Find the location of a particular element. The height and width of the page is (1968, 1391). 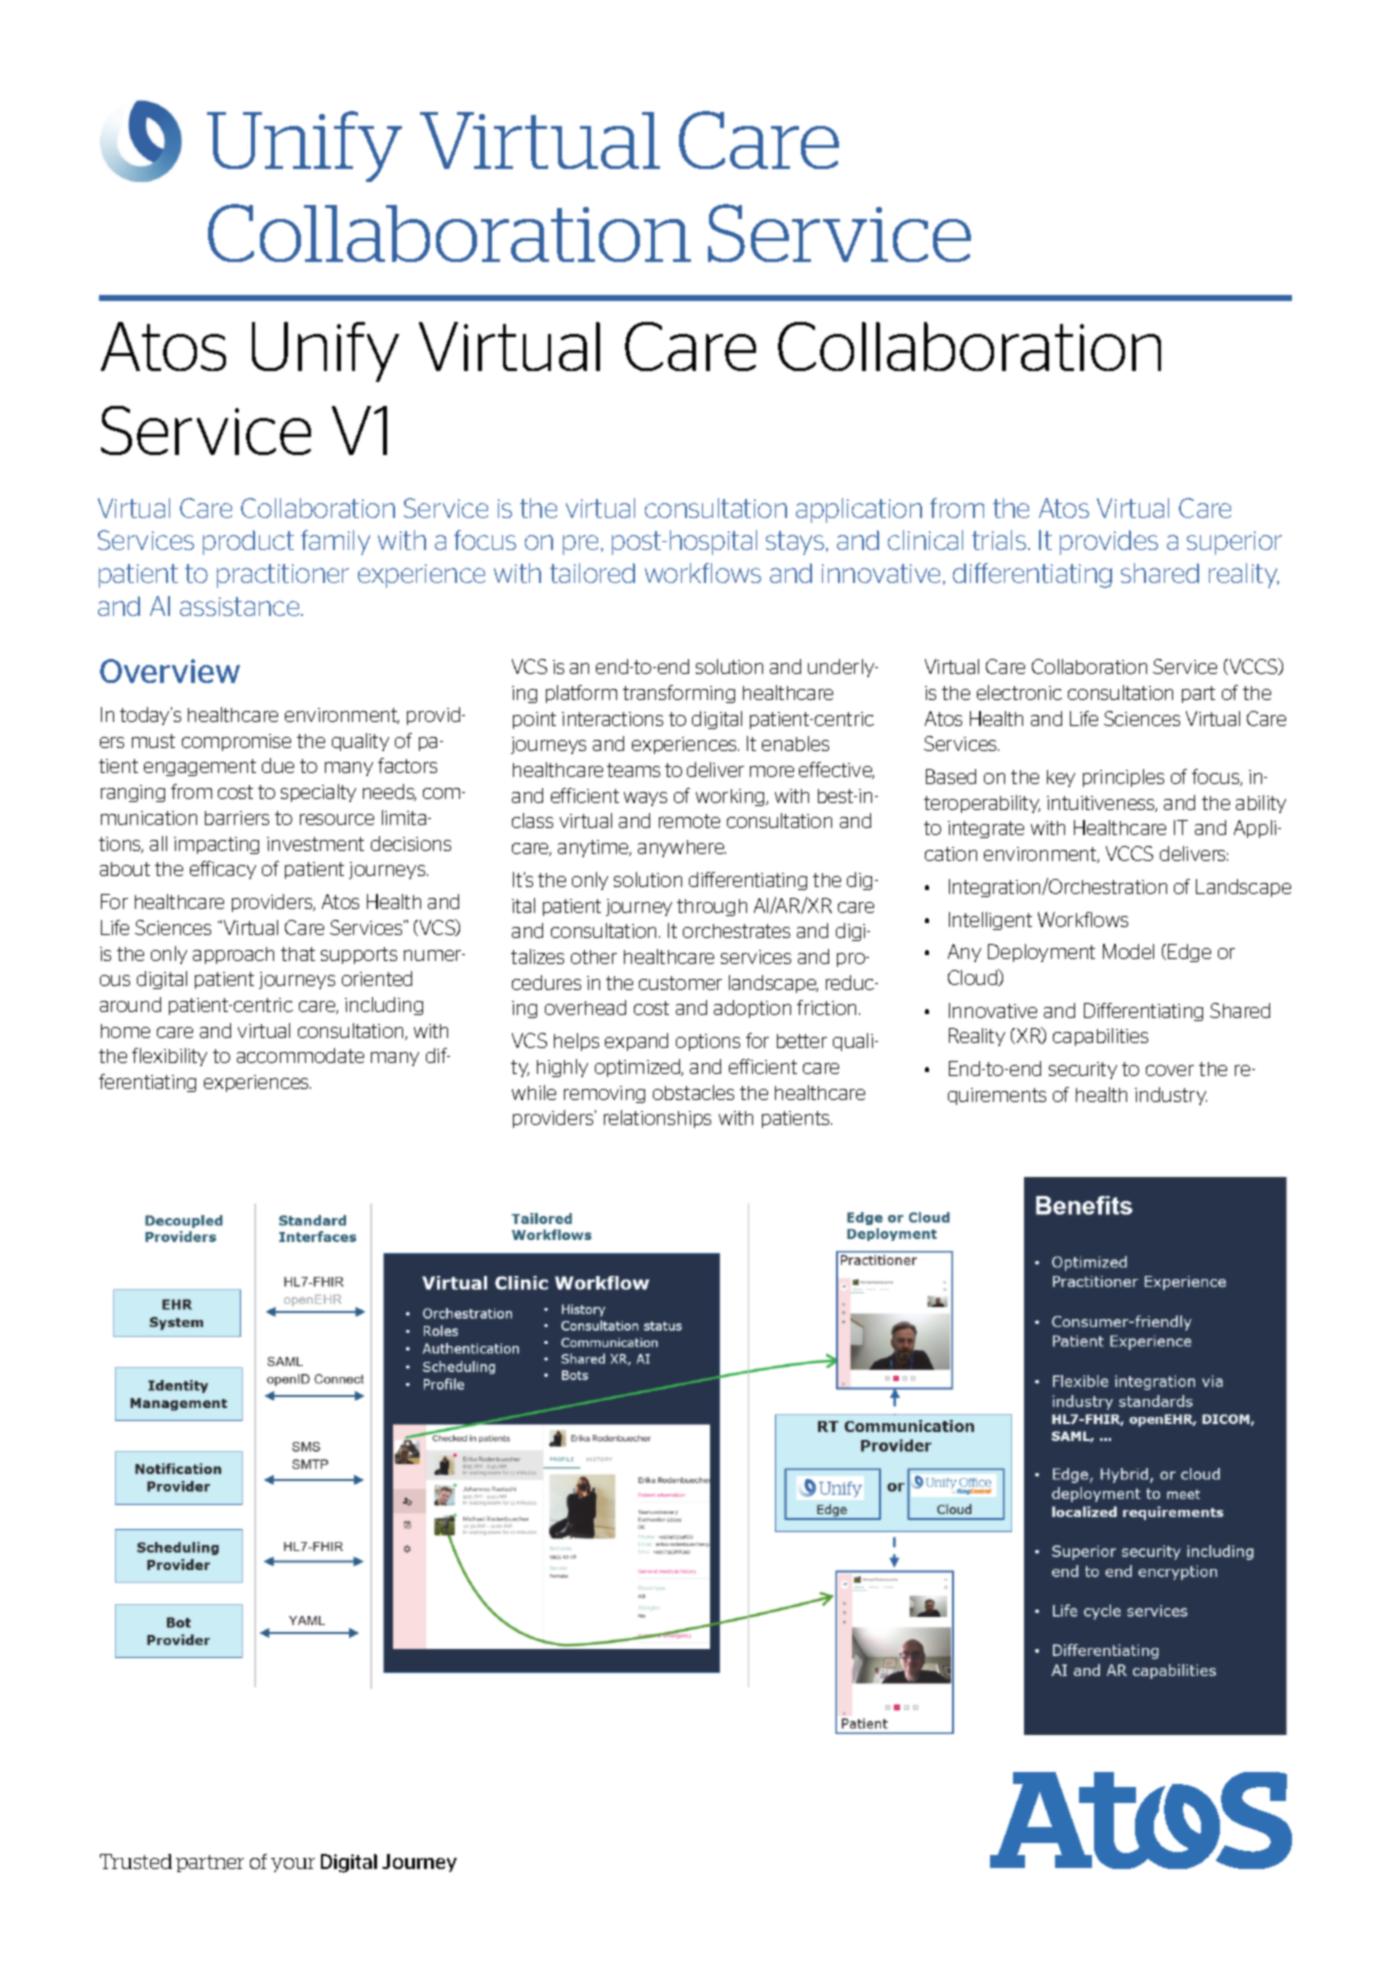

remote is located at coordinates (689, 821).
